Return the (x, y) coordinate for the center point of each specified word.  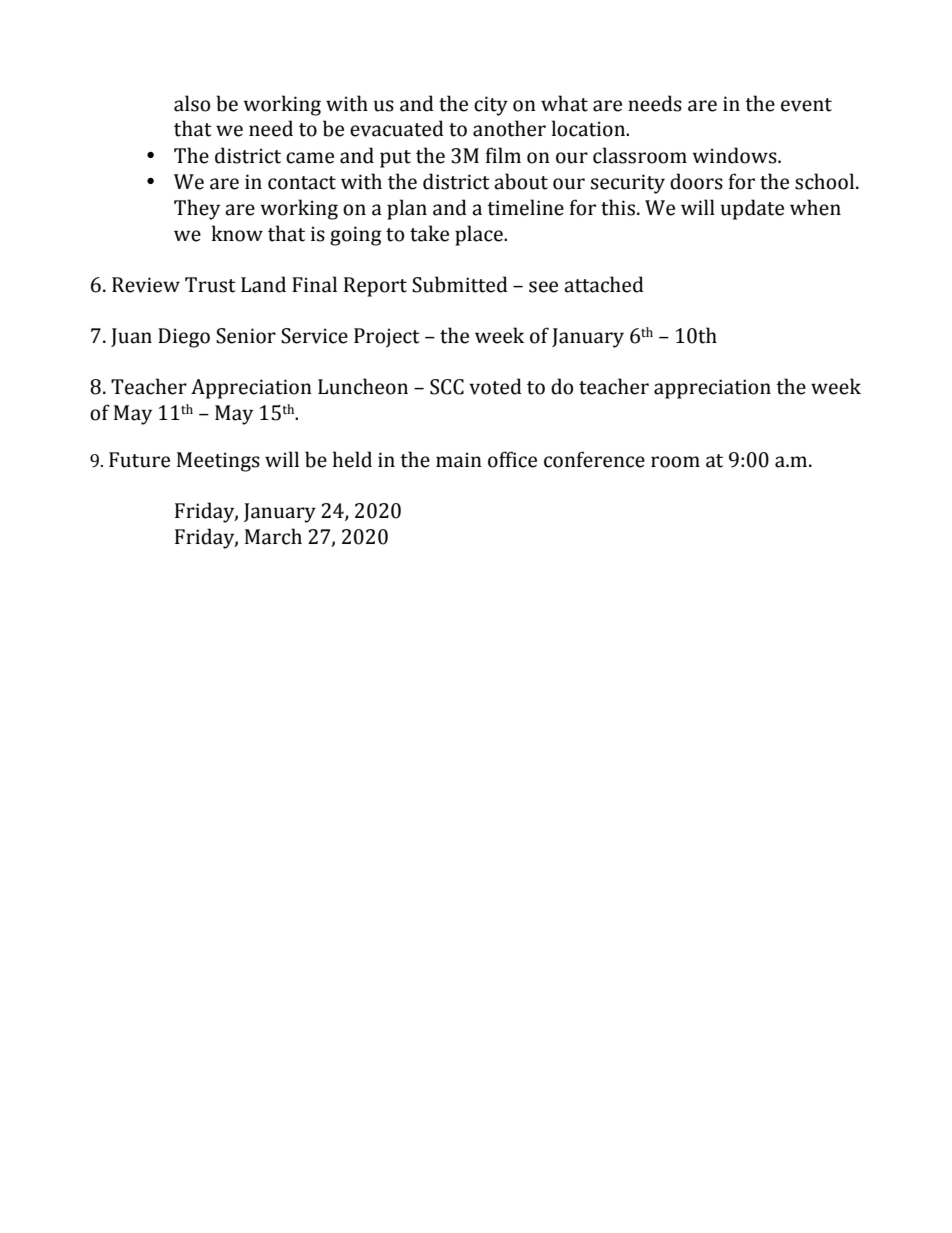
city (491, 106)
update (752, 209)
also (192, 103)
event (806, 105)
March (273, 536)
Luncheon (363, 386)
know (237, 233)
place (480, 235)
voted (495, 386)
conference (594, 459)
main (459, 460)
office (512, 459)
